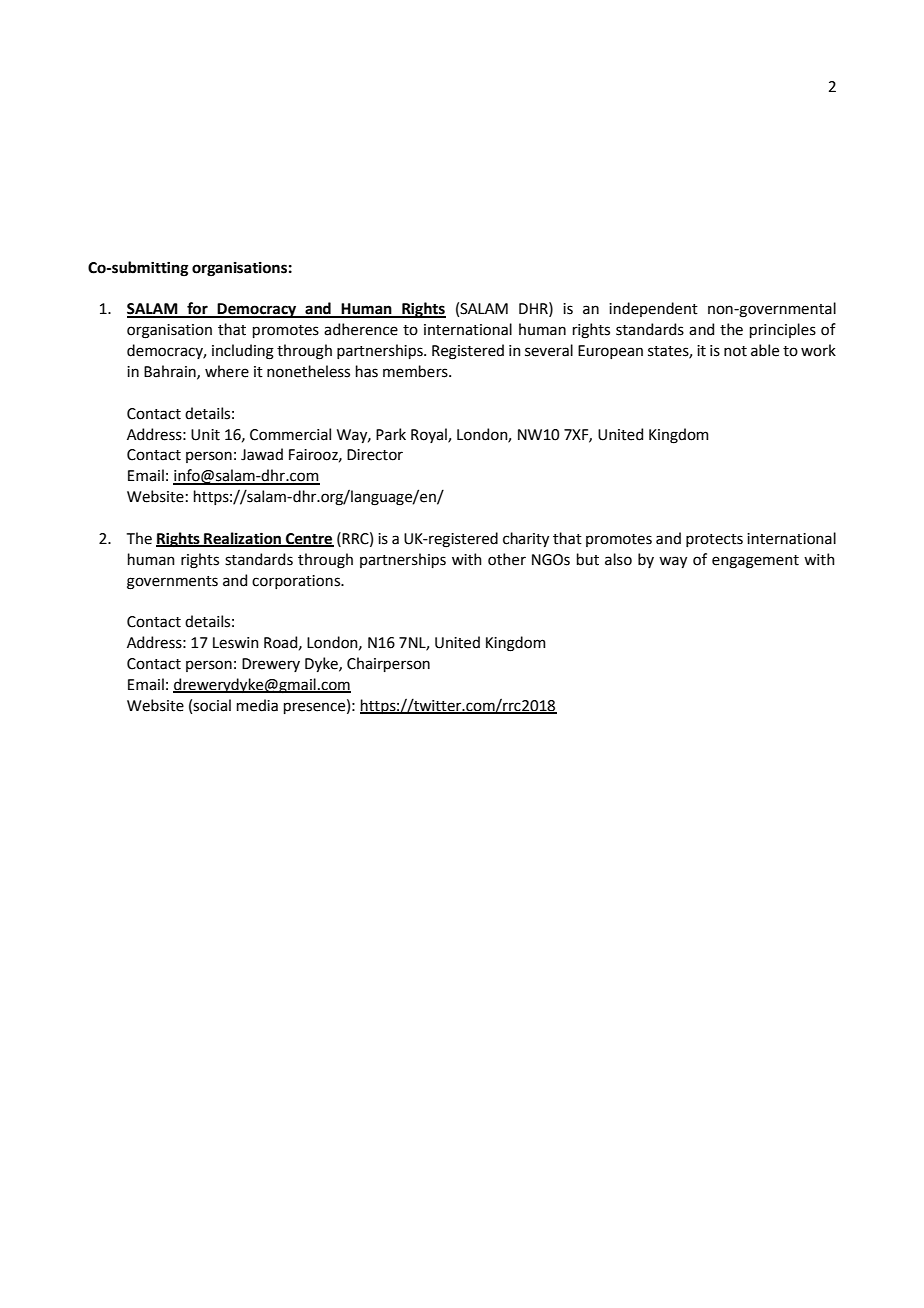 The height and width of the screenshot is (1308, 924). Describe the element at coordinates (549, 350) in the screenshot. I see `several` at that location.
